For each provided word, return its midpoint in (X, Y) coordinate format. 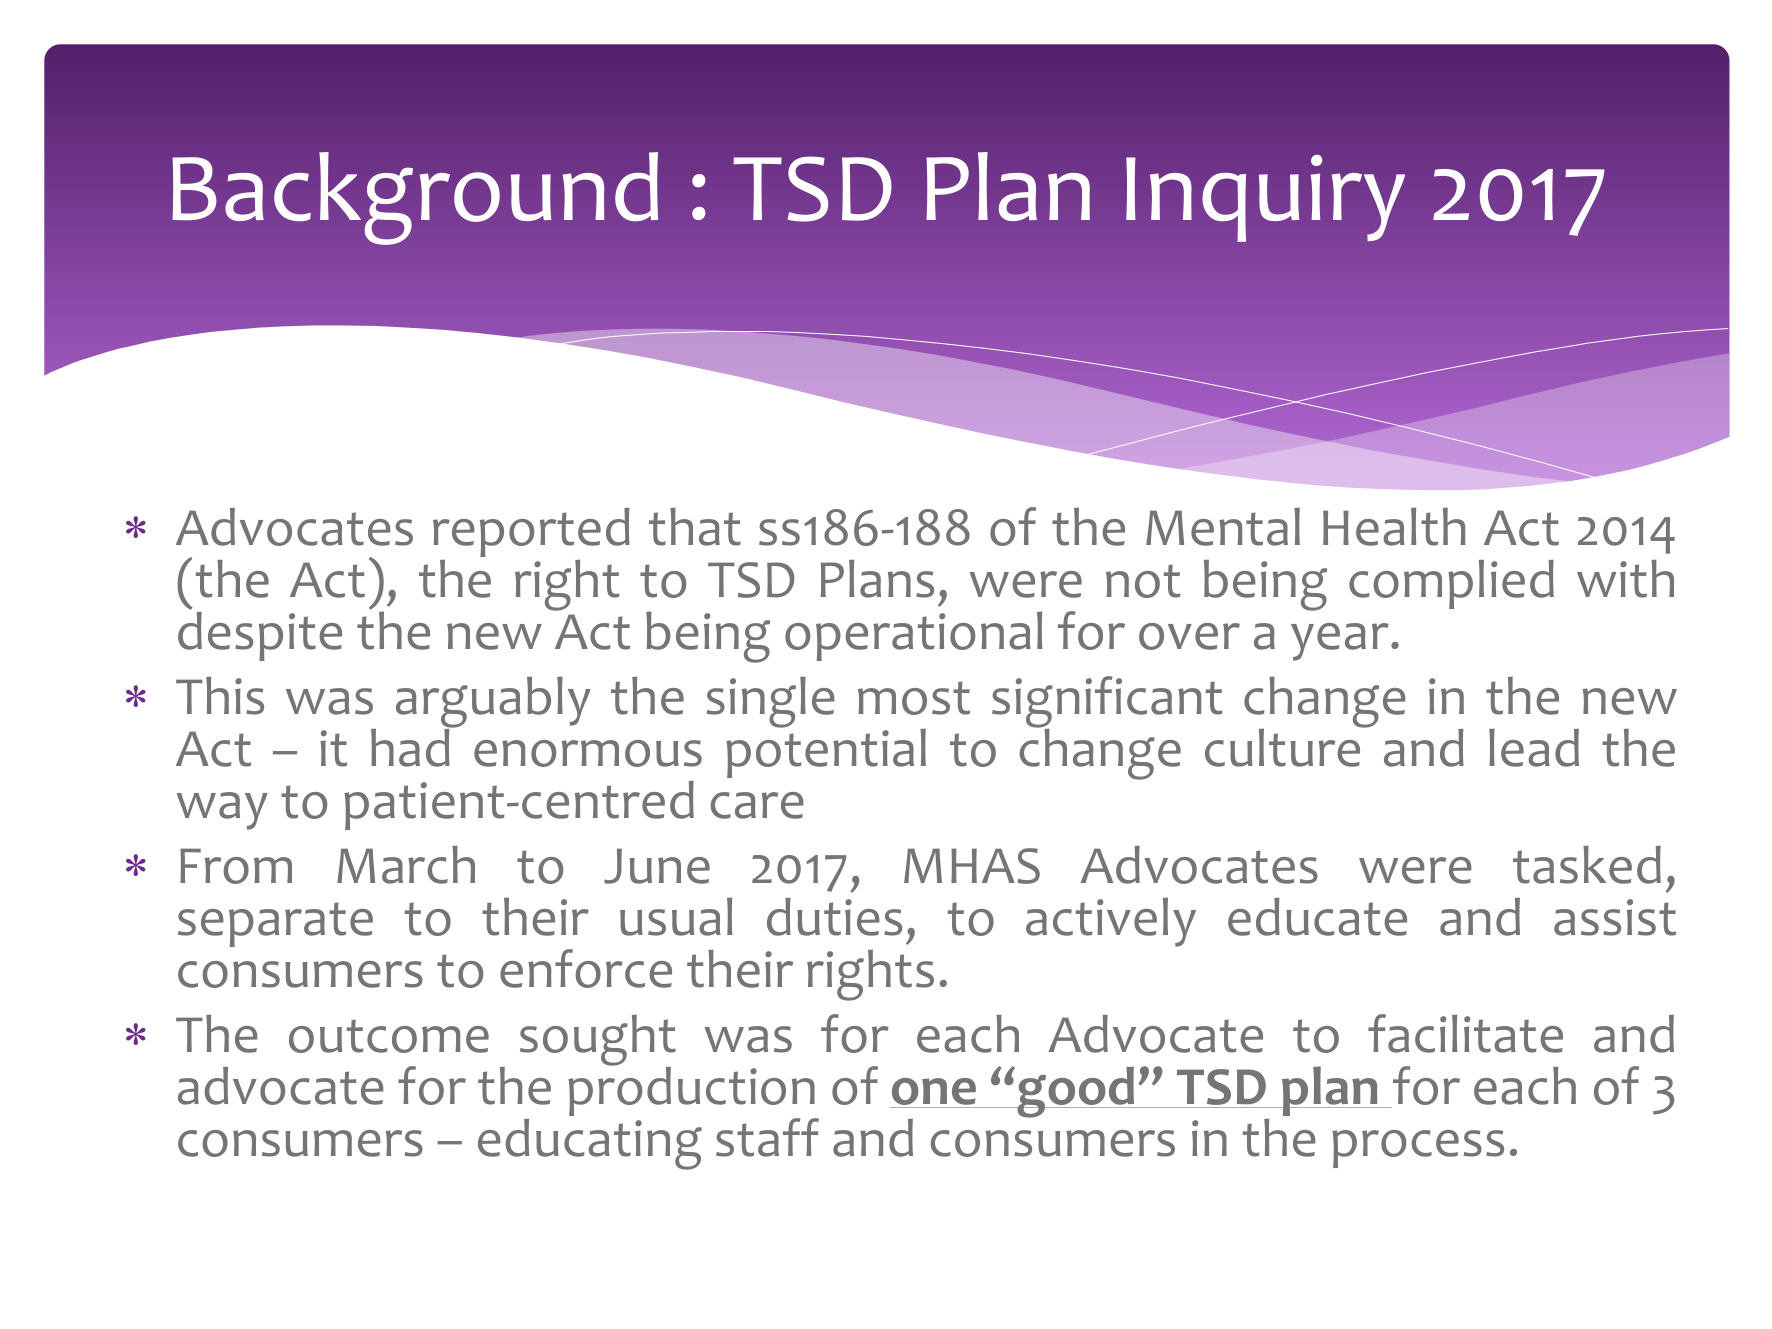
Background (415, 198)
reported (531, 532)
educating (590, 1144)
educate (1317, 917)
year (1340, 642)
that (695, 527)
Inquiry (1265, 198)
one (934, 1091)
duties (834, 917)
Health (1394, 527)
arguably (493, 703)
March (406, 865)
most (914, 698)
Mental (1223, 527)
